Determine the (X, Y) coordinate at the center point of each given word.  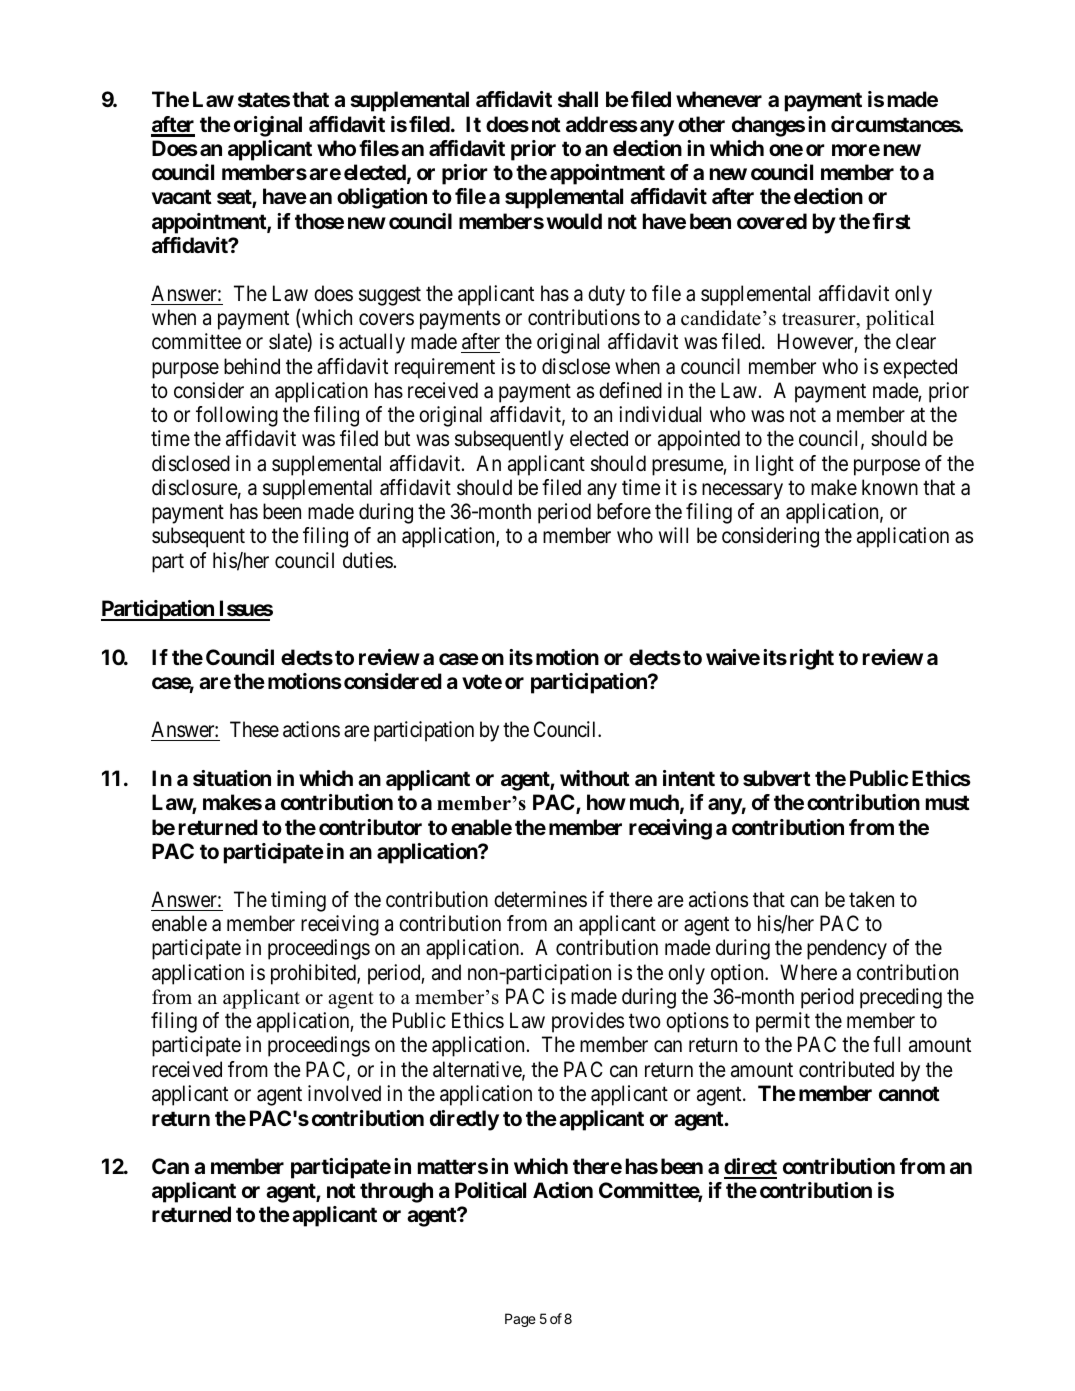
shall (578, 99)
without (595, 778)
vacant (182, 196)
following (237, 416)
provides (588, 1022)
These (254, 729)
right (812, 659)
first (891, 221)
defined (630, 390)
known (890, 487)
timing (298, 901)
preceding (901, 998)
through (396, 1192)
